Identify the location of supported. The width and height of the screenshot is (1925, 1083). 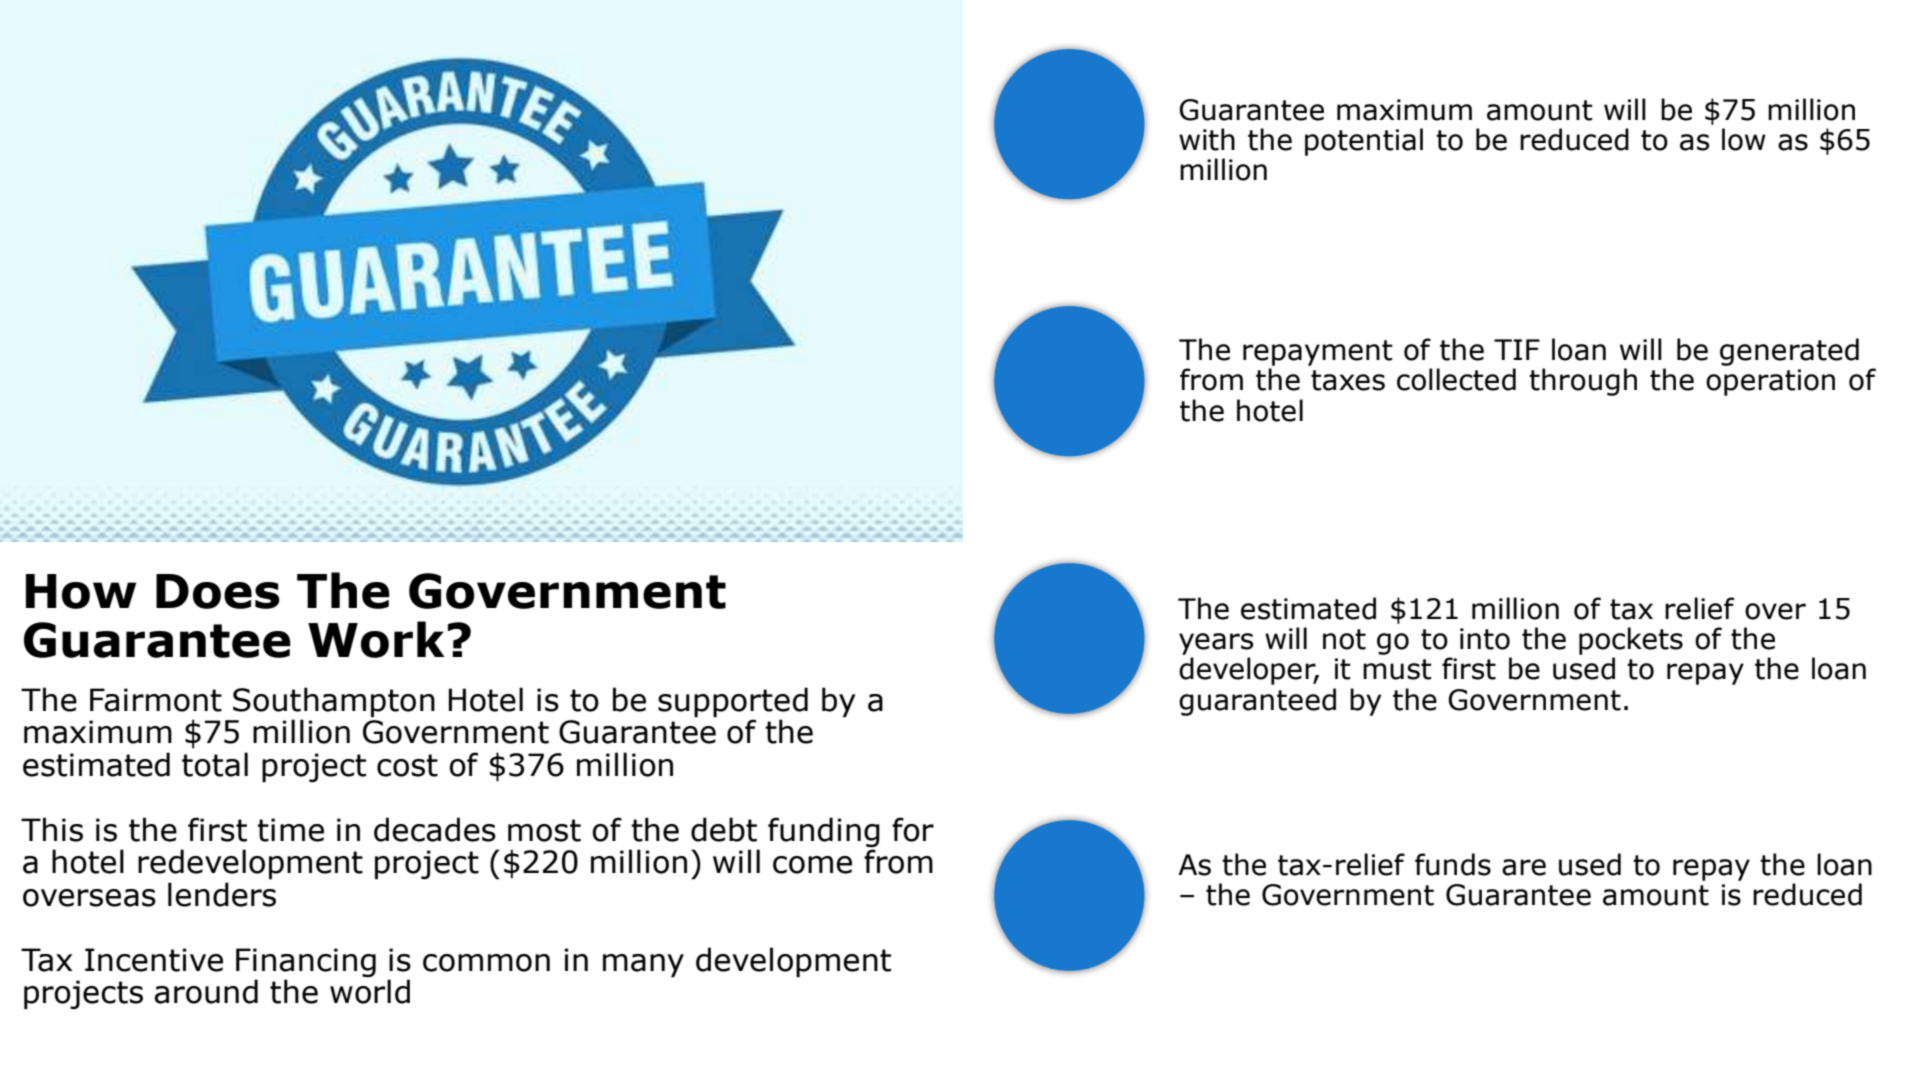
(733, 703).
